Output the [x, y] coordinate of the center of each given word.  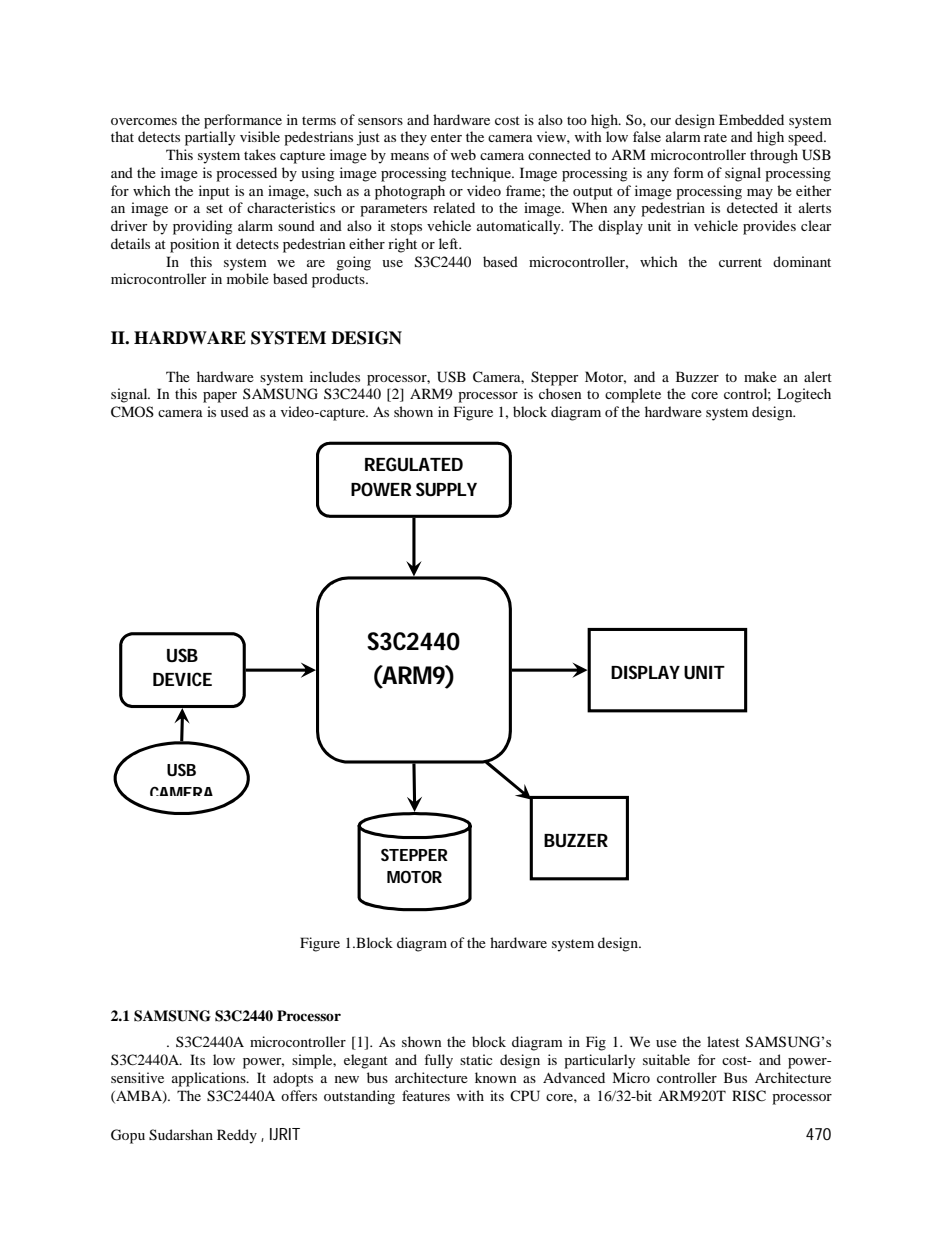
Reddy [237, 1136]
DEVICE [182, 679]
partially [210, 138]
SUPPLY [446, 489]
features [426, 1095]
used [234, 411]
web [463, 154]
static [476, 1059]
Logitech [804, 395]
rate [715, 137]
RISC [749, 1096]
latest [723, 1041]
